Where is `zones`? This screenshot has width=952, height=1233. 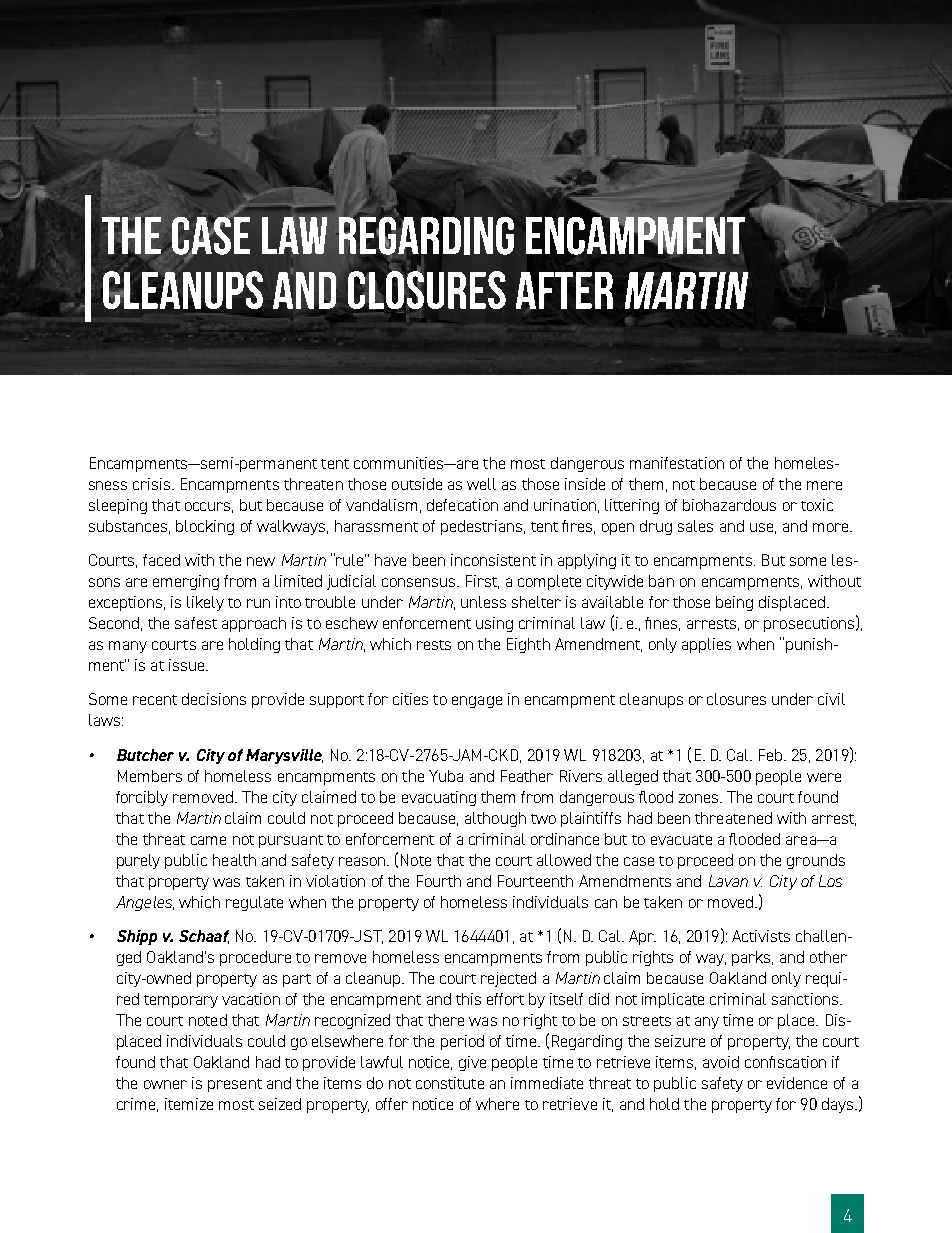
zones is located at coordinates (700, 798).
